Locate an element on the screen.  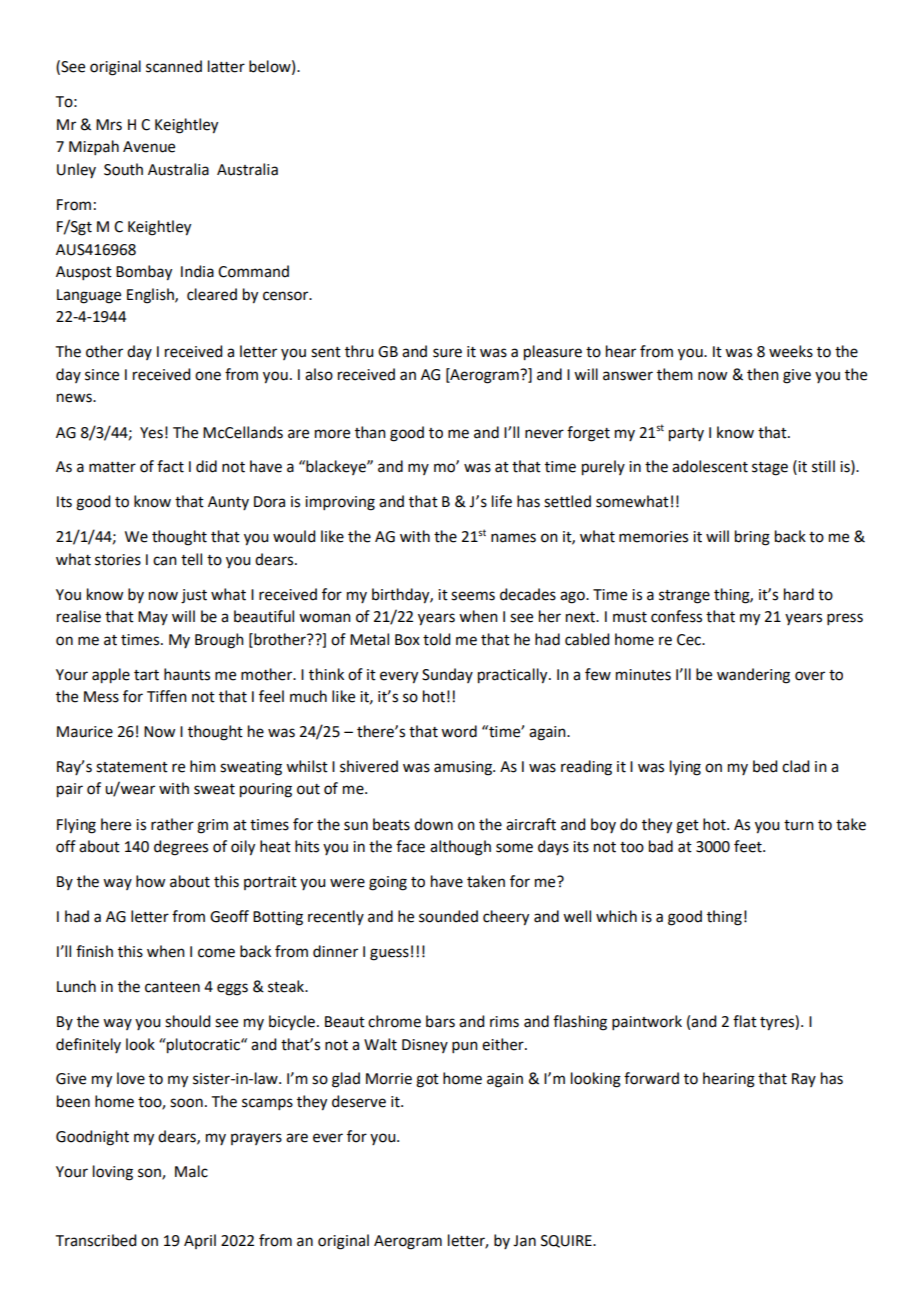
scanned is located at coordinates (174, 66).
